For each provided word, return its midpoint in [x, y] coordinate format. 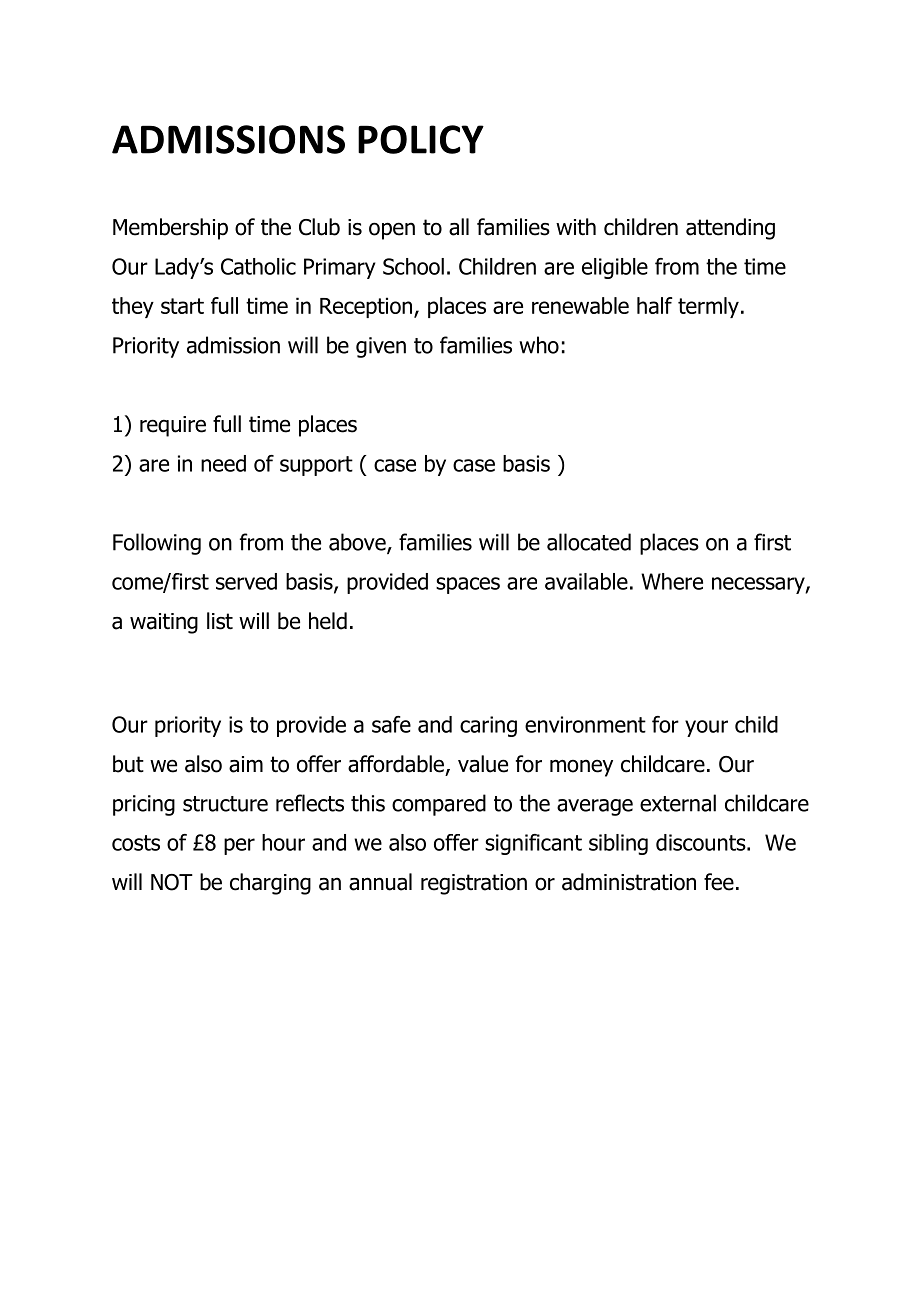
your [706, 728]
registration [474, 884]
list [220, 621]
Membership [170, 229]
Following [157, 544]
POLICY [421, 139]
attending [730, 229]
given [381, 347]
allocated [589, 542]
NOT [172, 882]
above [358, 543]
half [655, 305]
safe [391, 724]
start [182, 306]
